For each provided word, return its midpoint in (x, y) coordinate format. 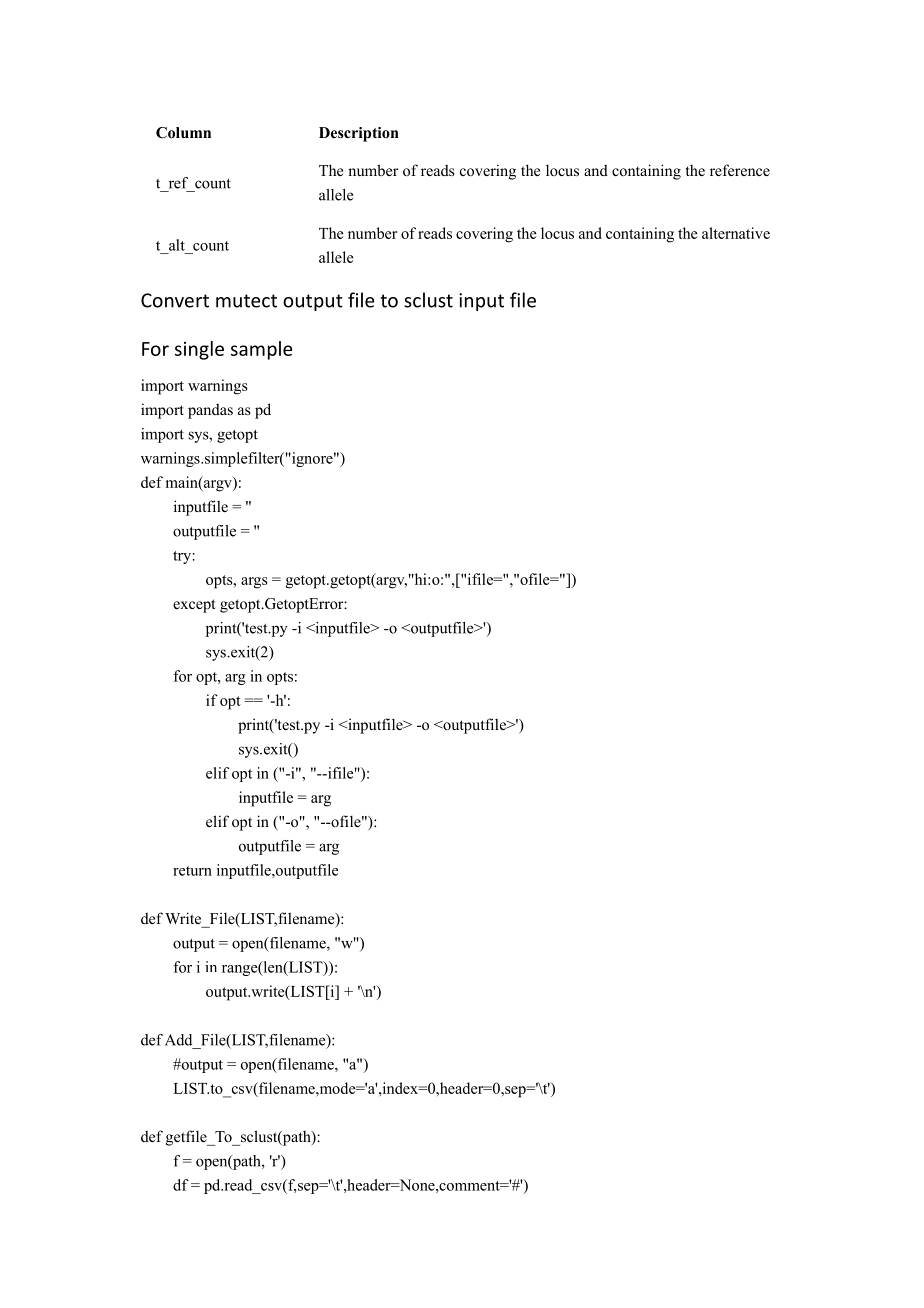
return (192, 871)
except (194, 606)
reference (740, 170)
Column (183, 133)
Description (359, 134)
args (254, 583)
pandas (210, 411)
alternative (736, 233)
